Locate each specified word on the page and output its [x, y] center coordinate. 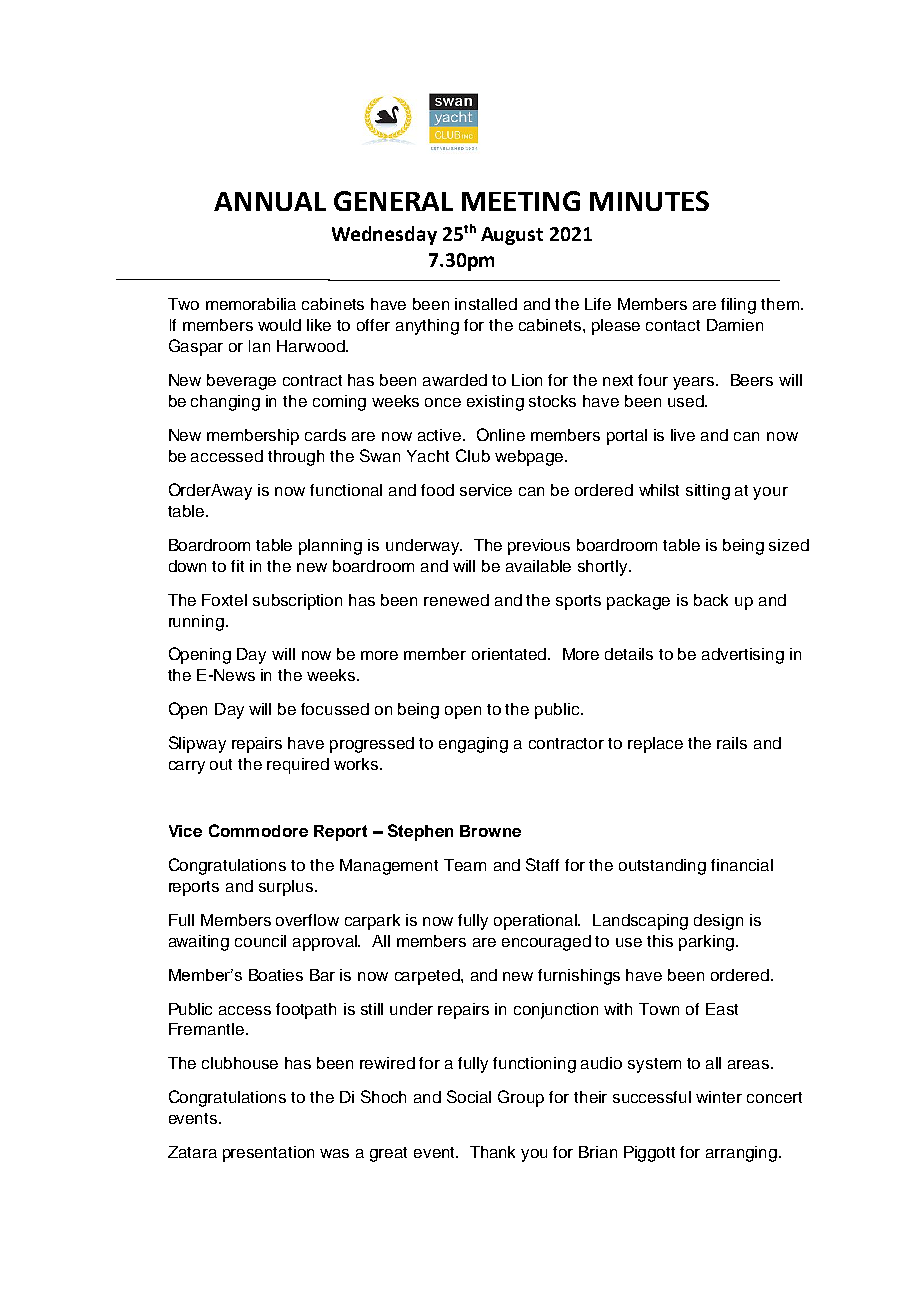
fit [237, 566]
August [512, 236]
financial [742, 865]
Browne [490, 831]
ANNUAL [270, 201]
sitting [708, 492]
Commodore [258, 830]
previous [539, 547]
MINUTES [649, 201]
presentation [268, 1154]
